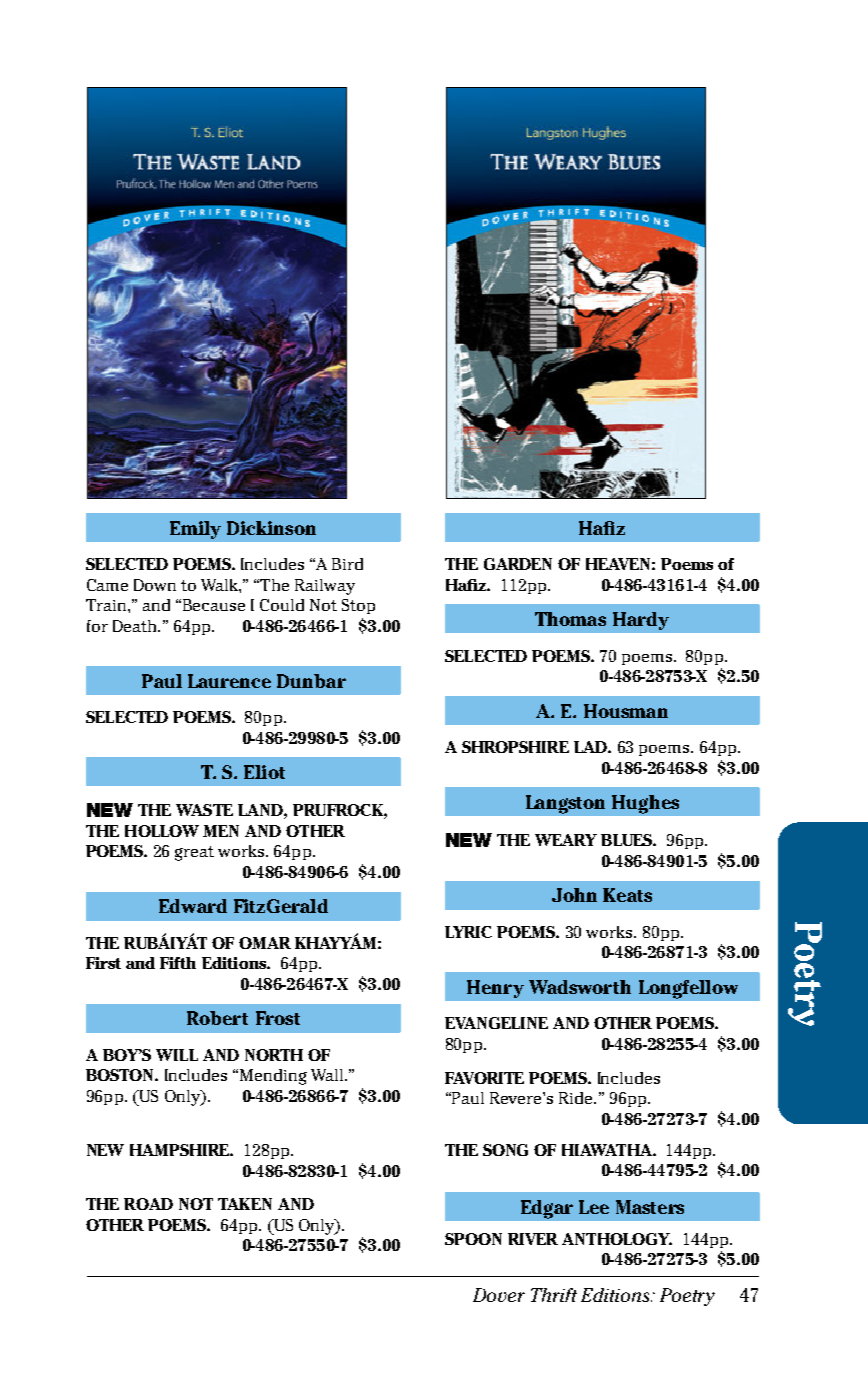  I want to click on Housman, so click(626, 711).
